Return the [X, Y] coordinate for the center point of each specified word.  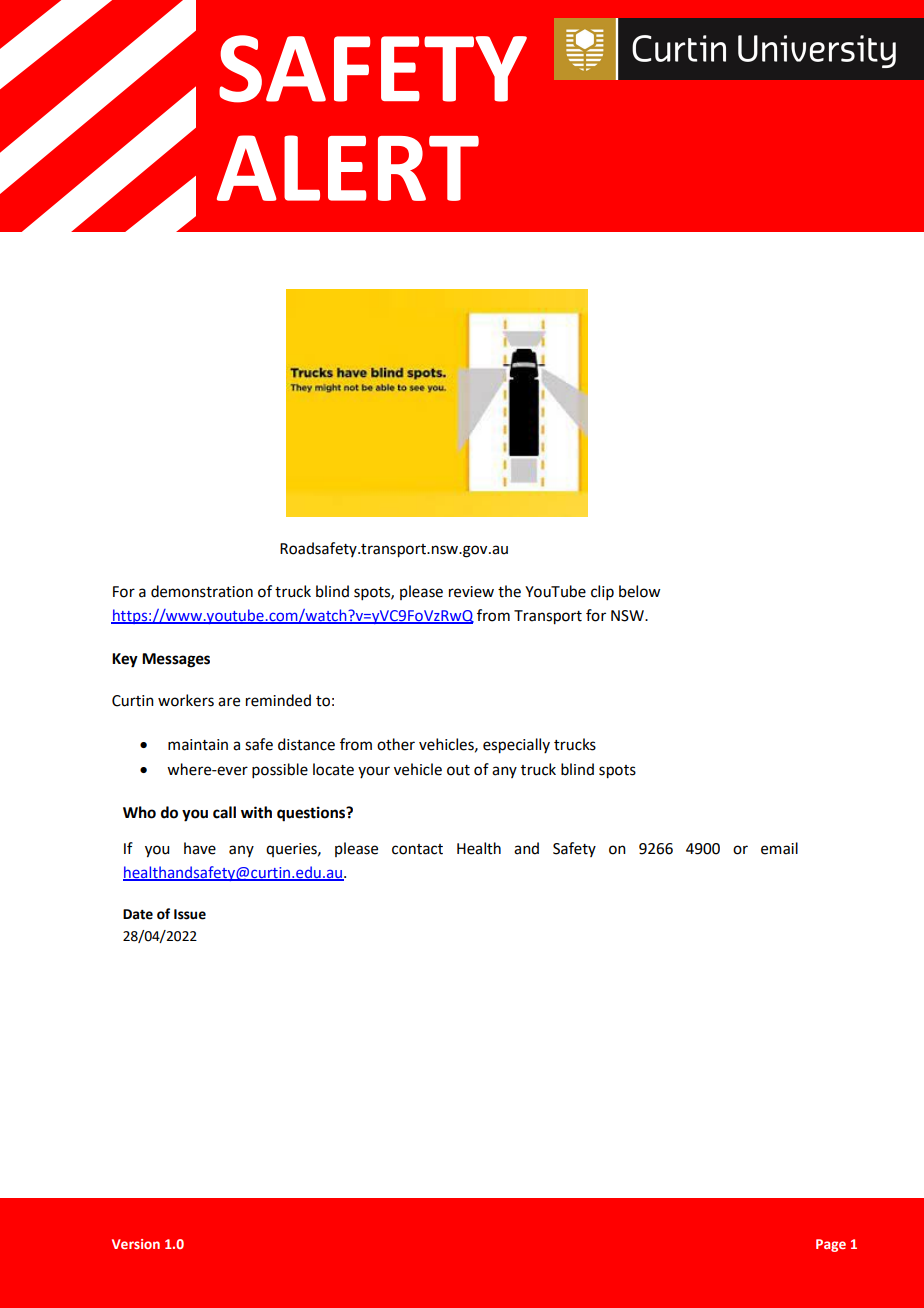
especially [516, 746]
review [471, 592]
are [229, 702]
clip [602, 592]
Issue [190, 914]
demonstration [202, 591]
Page [831, 1245]
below [639, 591]
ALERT [348, 168]
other [396, 744]
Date [138, 914]
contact [417, 849]
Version [136, 1244]
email [779, 848]
